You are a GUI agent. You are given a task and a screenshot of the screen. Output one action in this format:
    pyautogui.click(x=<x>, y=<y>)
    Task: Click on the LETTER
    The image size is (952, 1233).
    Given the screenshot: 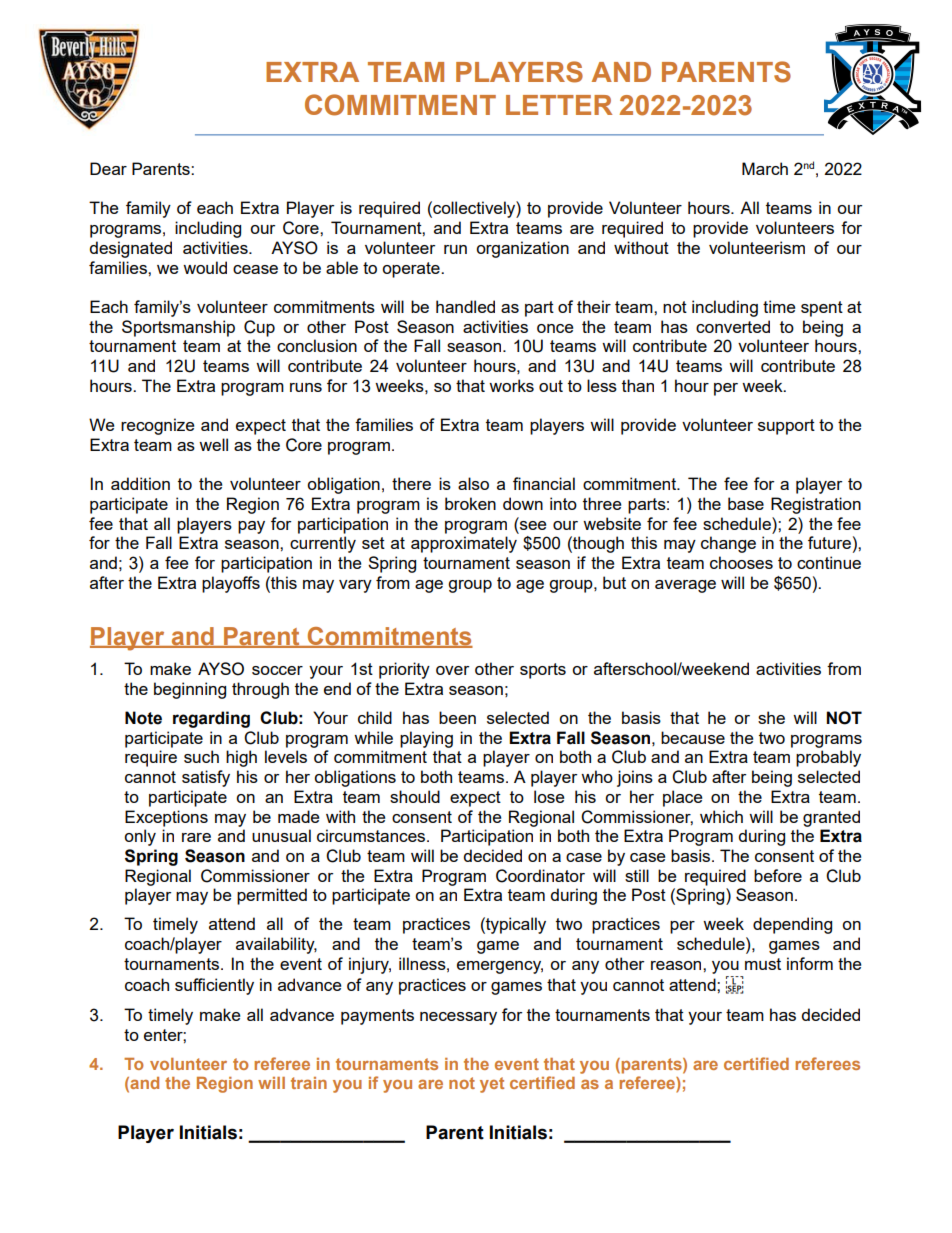 What is the action you would take?
    pyautogui.click(x=559, y=105)
